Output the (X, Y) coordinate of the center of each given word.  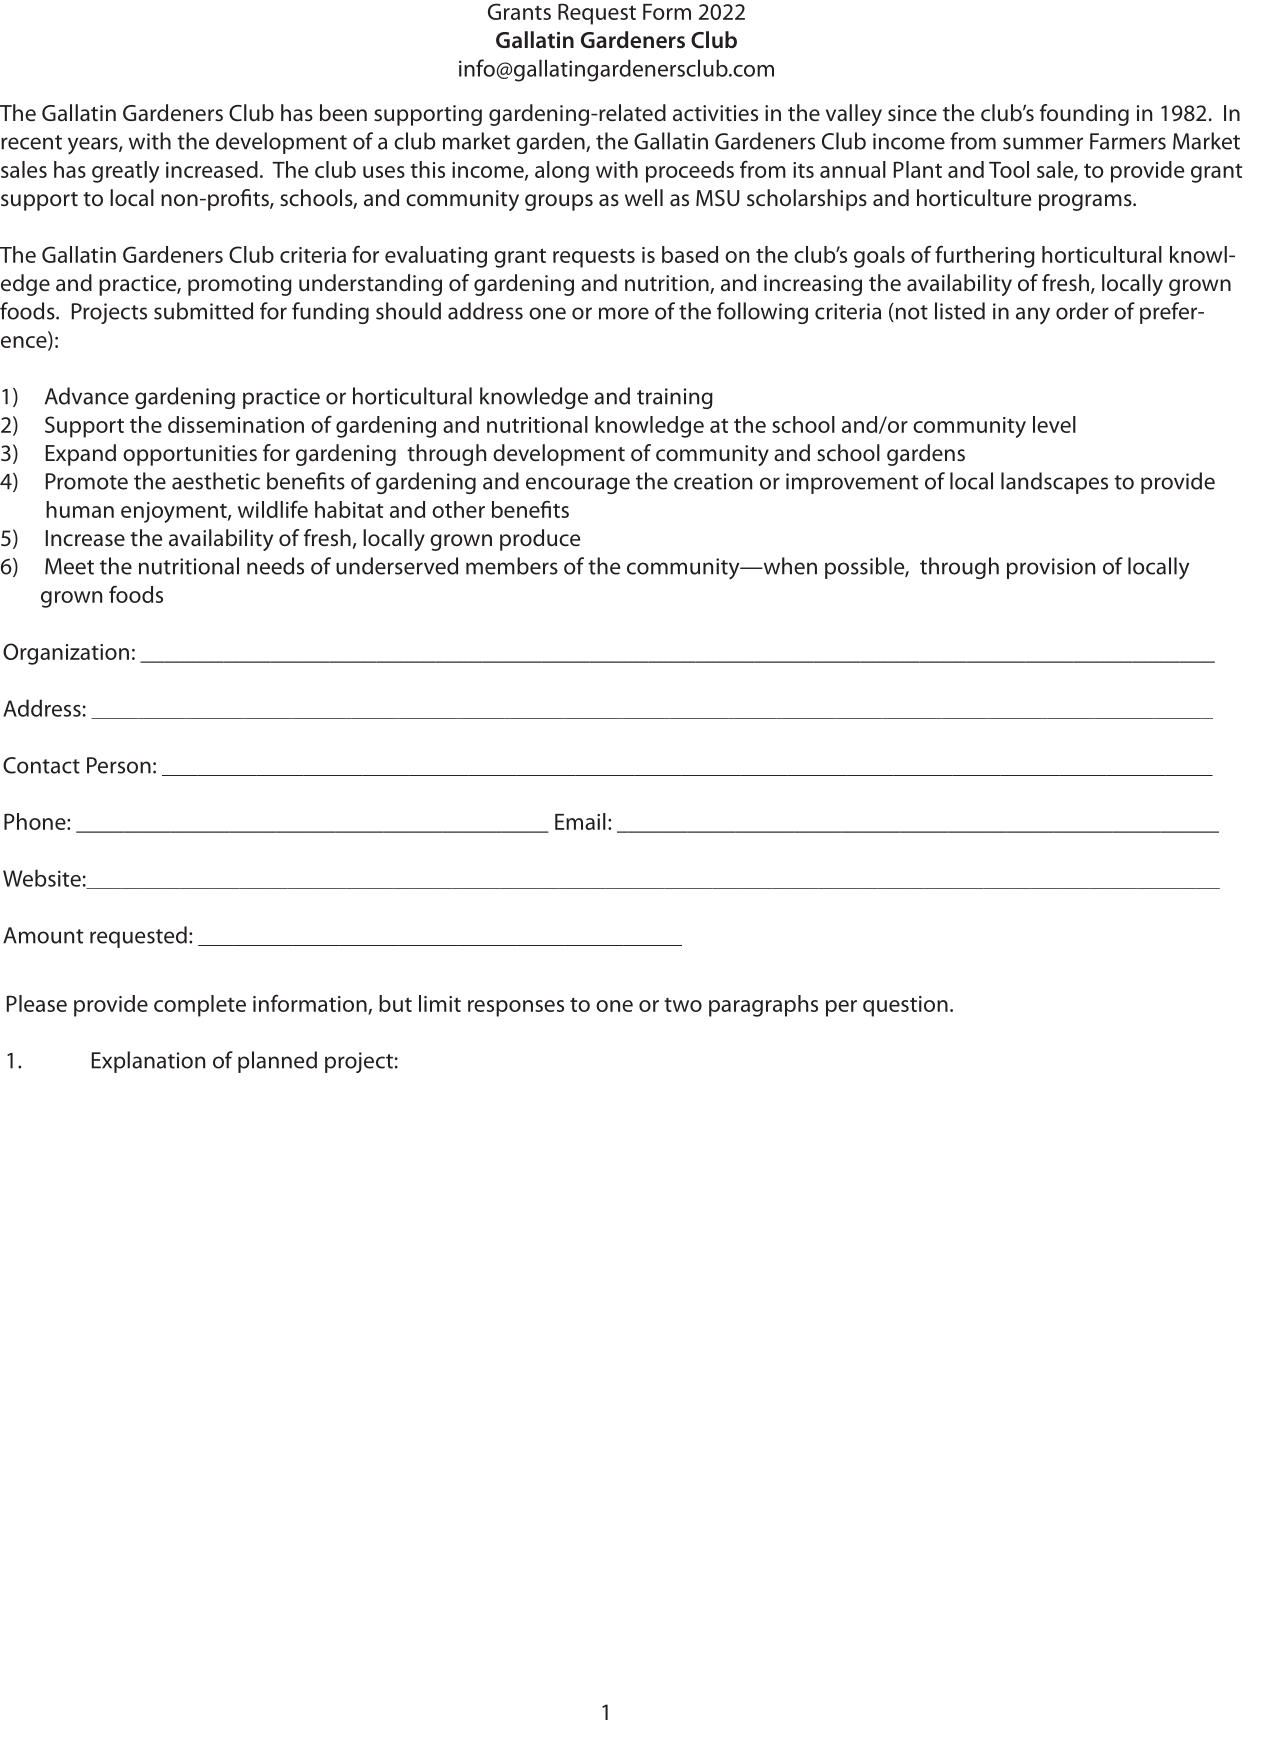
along (562, 172)
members (512, 566)
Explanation (148, 1062)
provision (1051, 568)
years (94, 146)
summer (1043, 143)
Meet (69, 566)
